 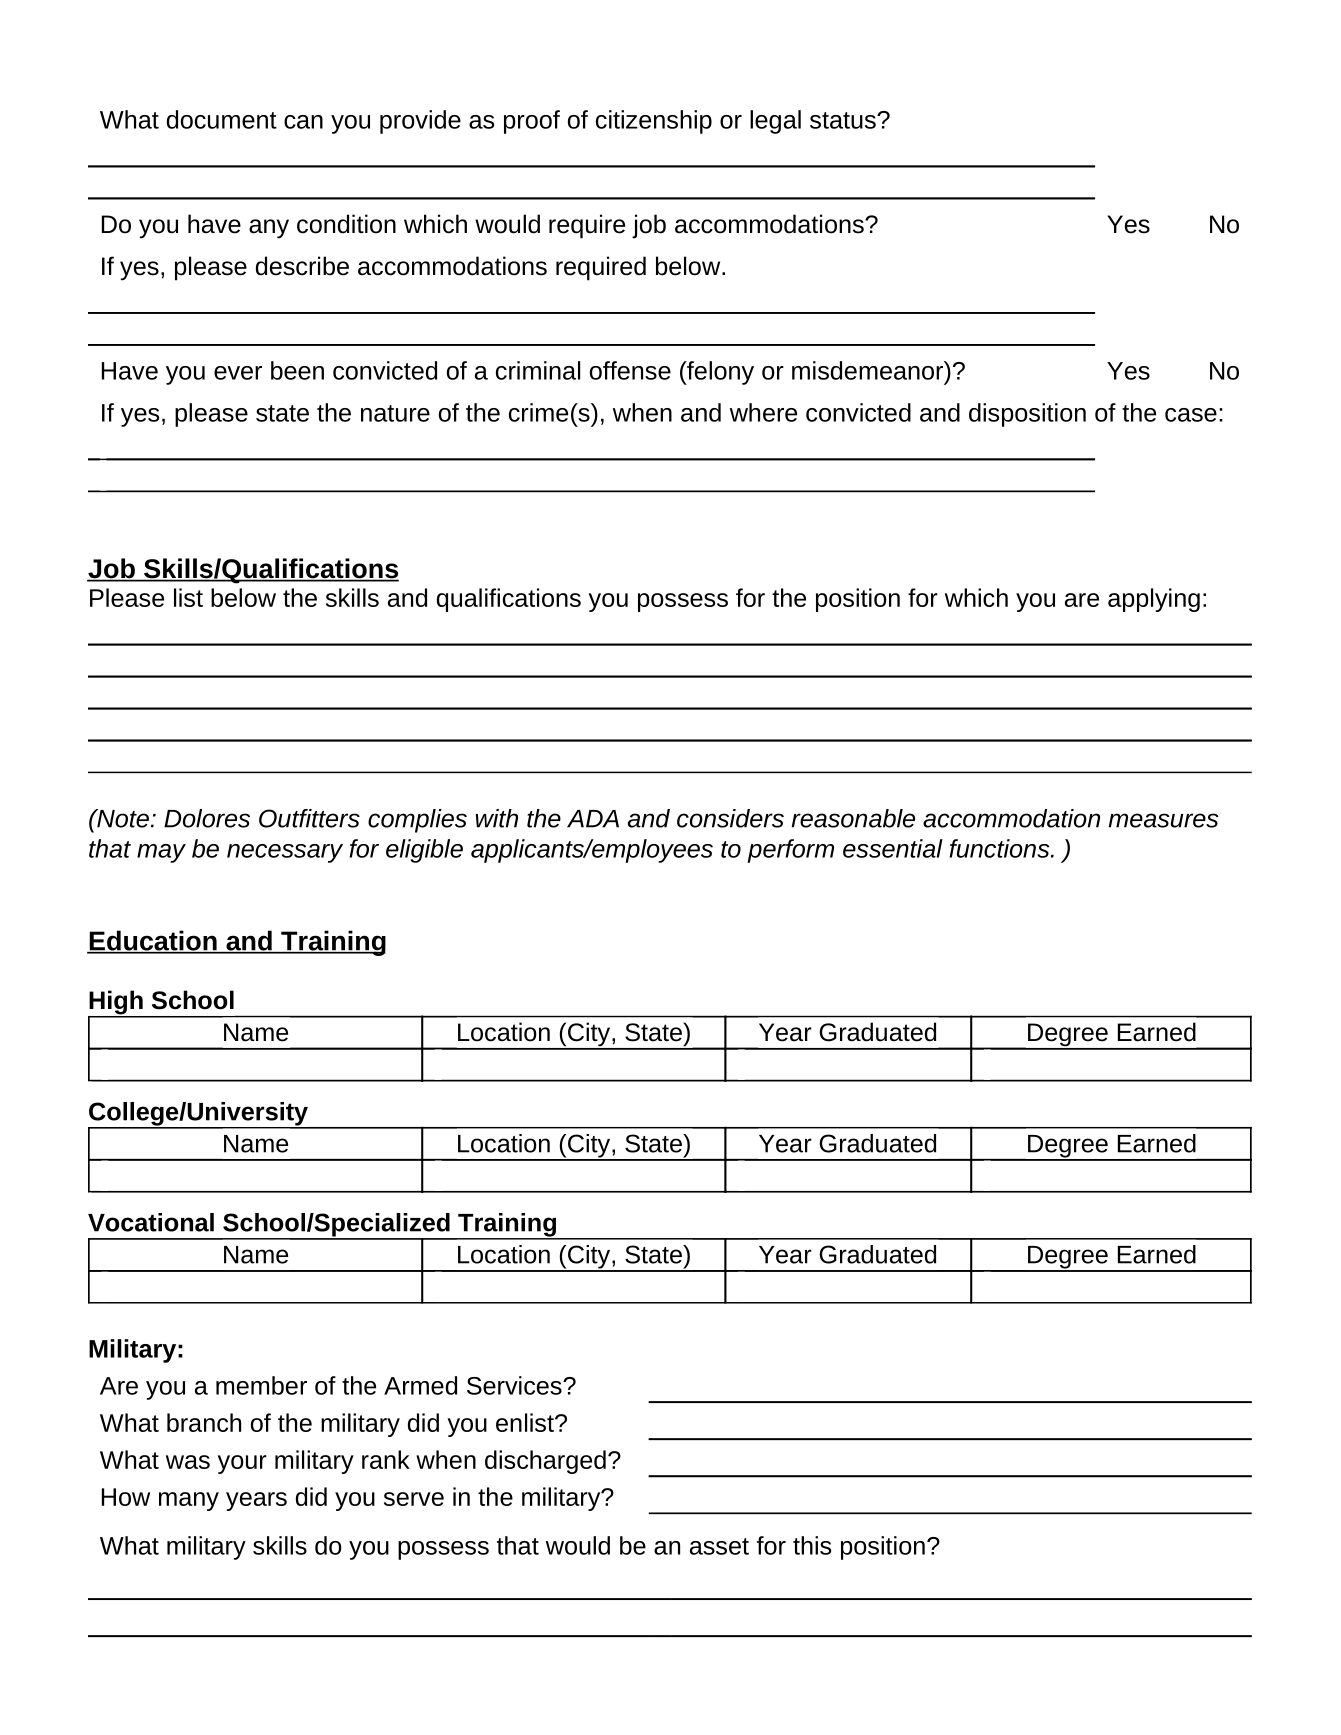 I want to click on document, so click(x=222, y=119).
